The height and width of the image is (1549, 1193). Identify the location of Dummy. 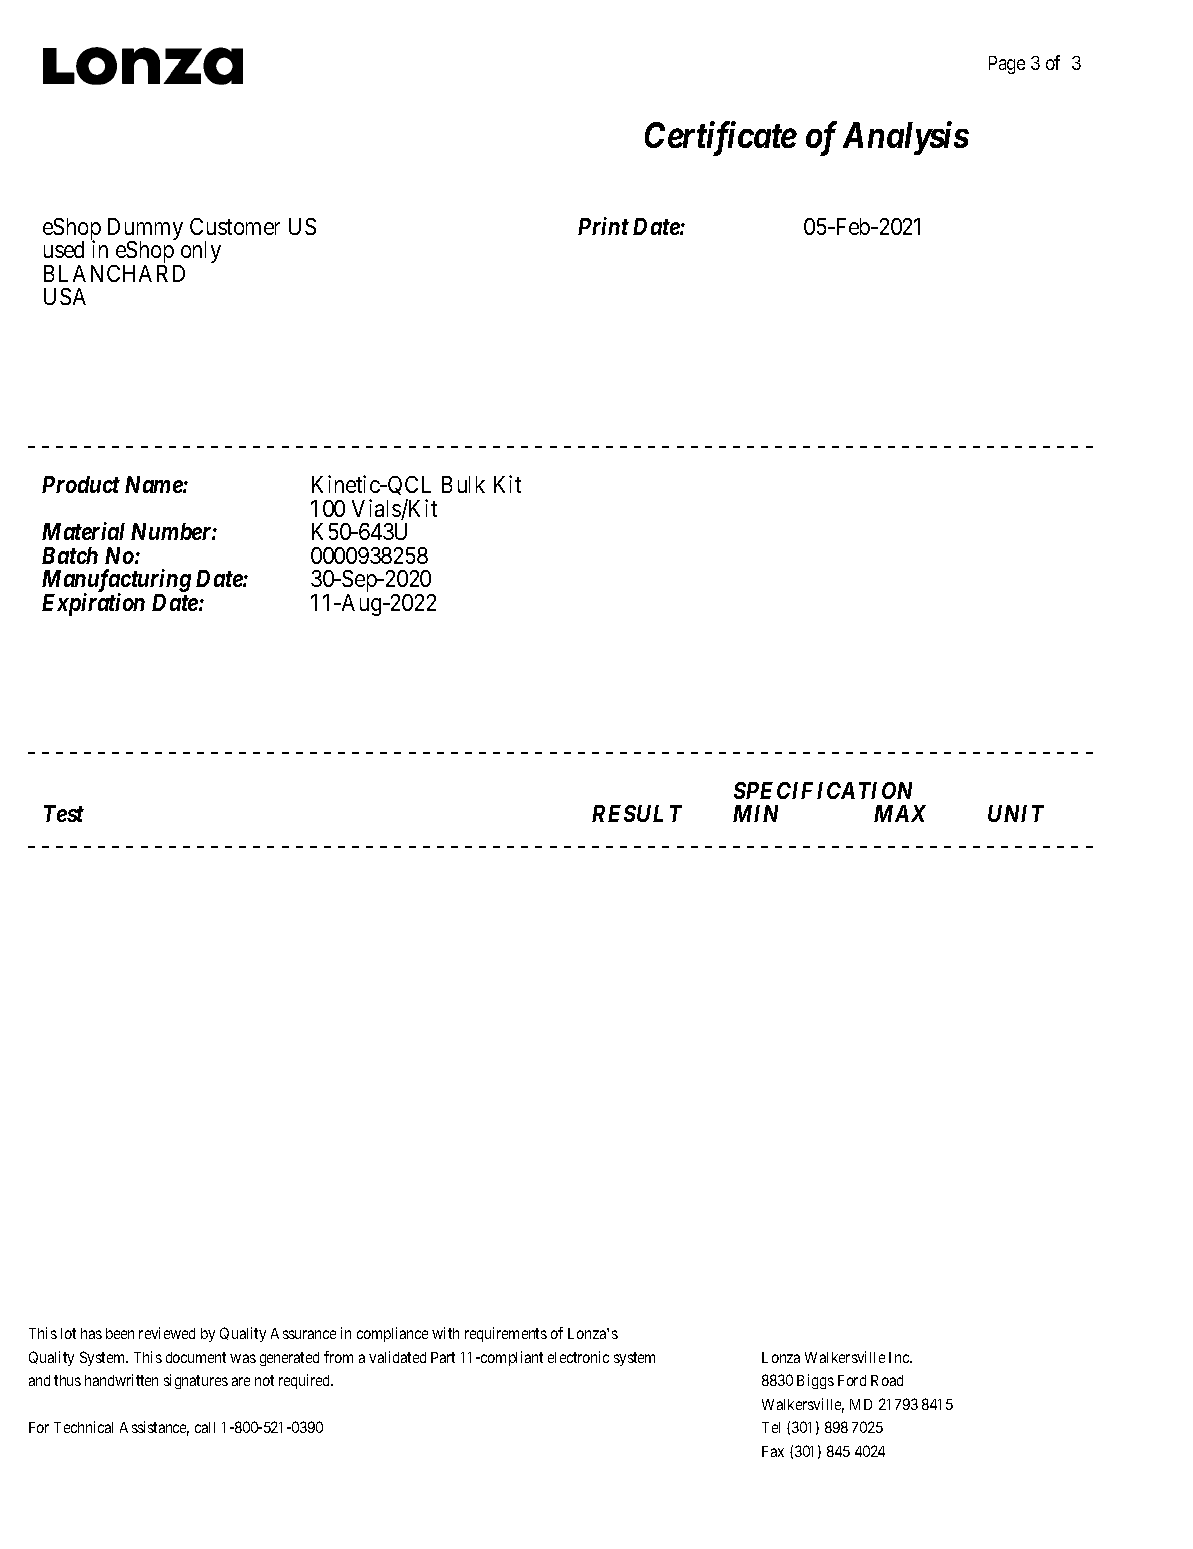
(145, 230).
